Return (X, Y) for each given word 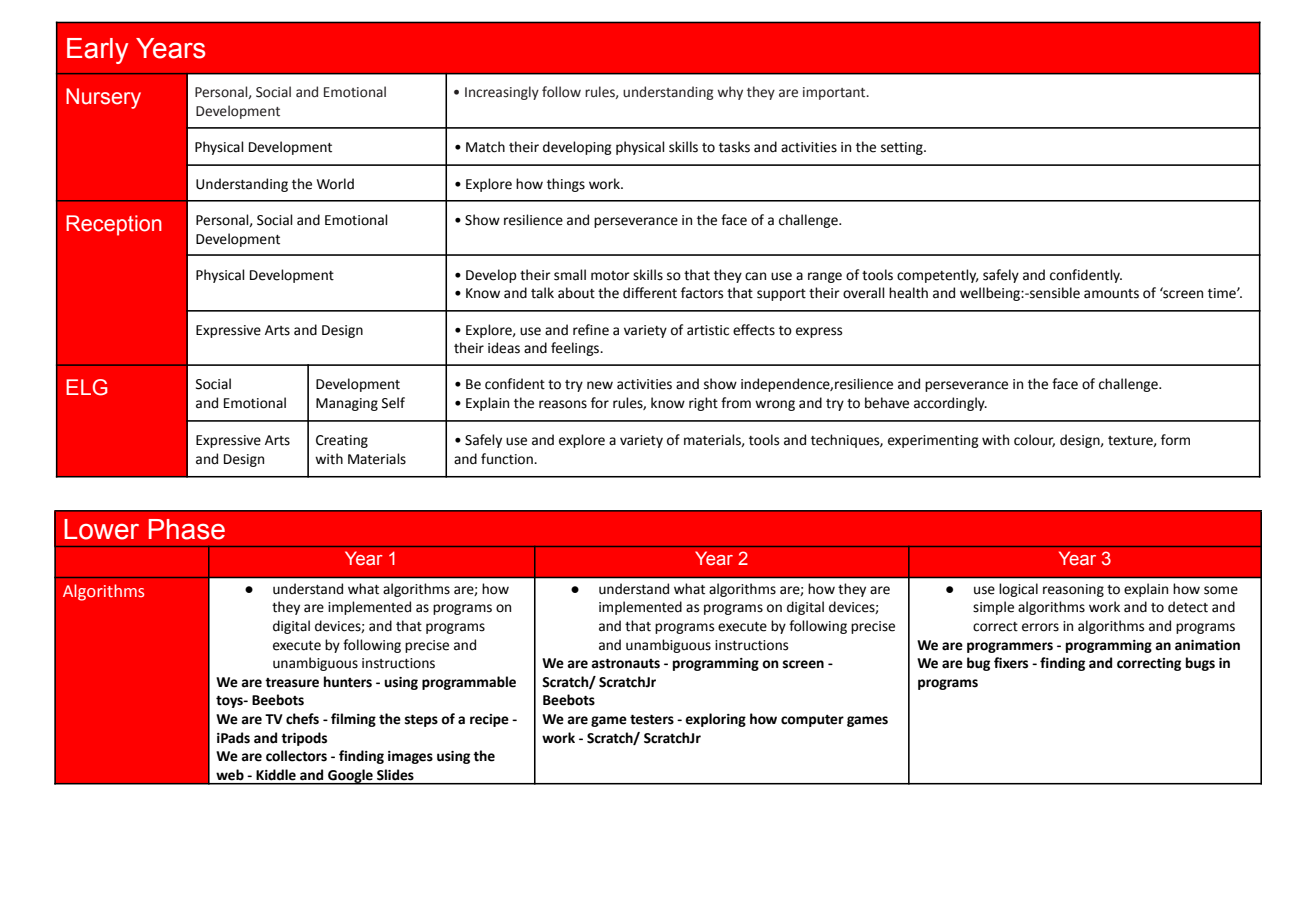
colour (1034, 440)
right (703, 404)
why (730, 93)
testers (652, 719)
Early (97, 51)
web (230, 775)
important (835, 93)
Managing (347, 404)
